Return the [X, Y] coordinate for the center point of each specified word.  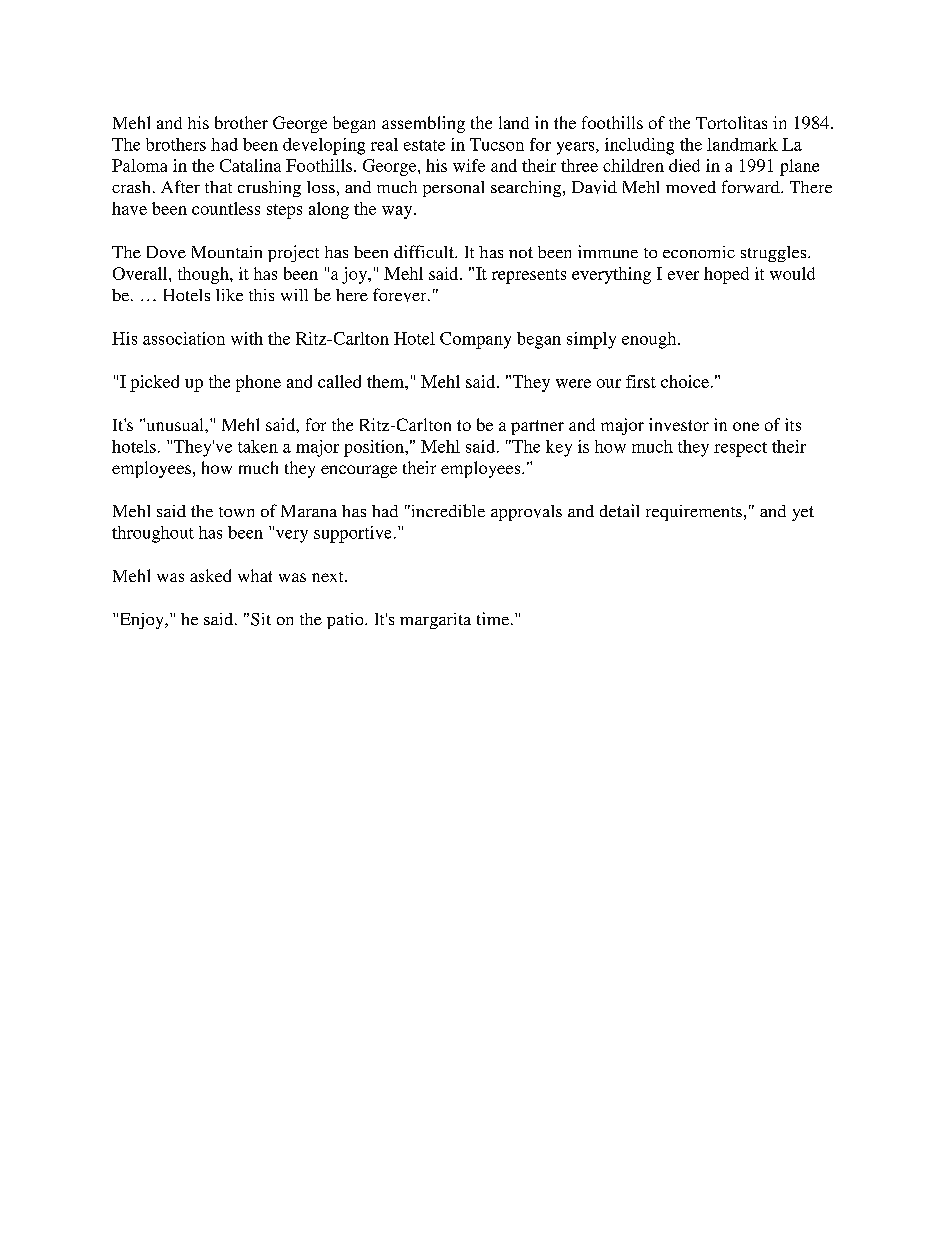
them [386, 381]
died [684, 165]
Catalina [250, 165]
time [494, 618]
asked [210, 575]
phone [258, 383]
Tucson [497, 144]
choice [685, 381]
